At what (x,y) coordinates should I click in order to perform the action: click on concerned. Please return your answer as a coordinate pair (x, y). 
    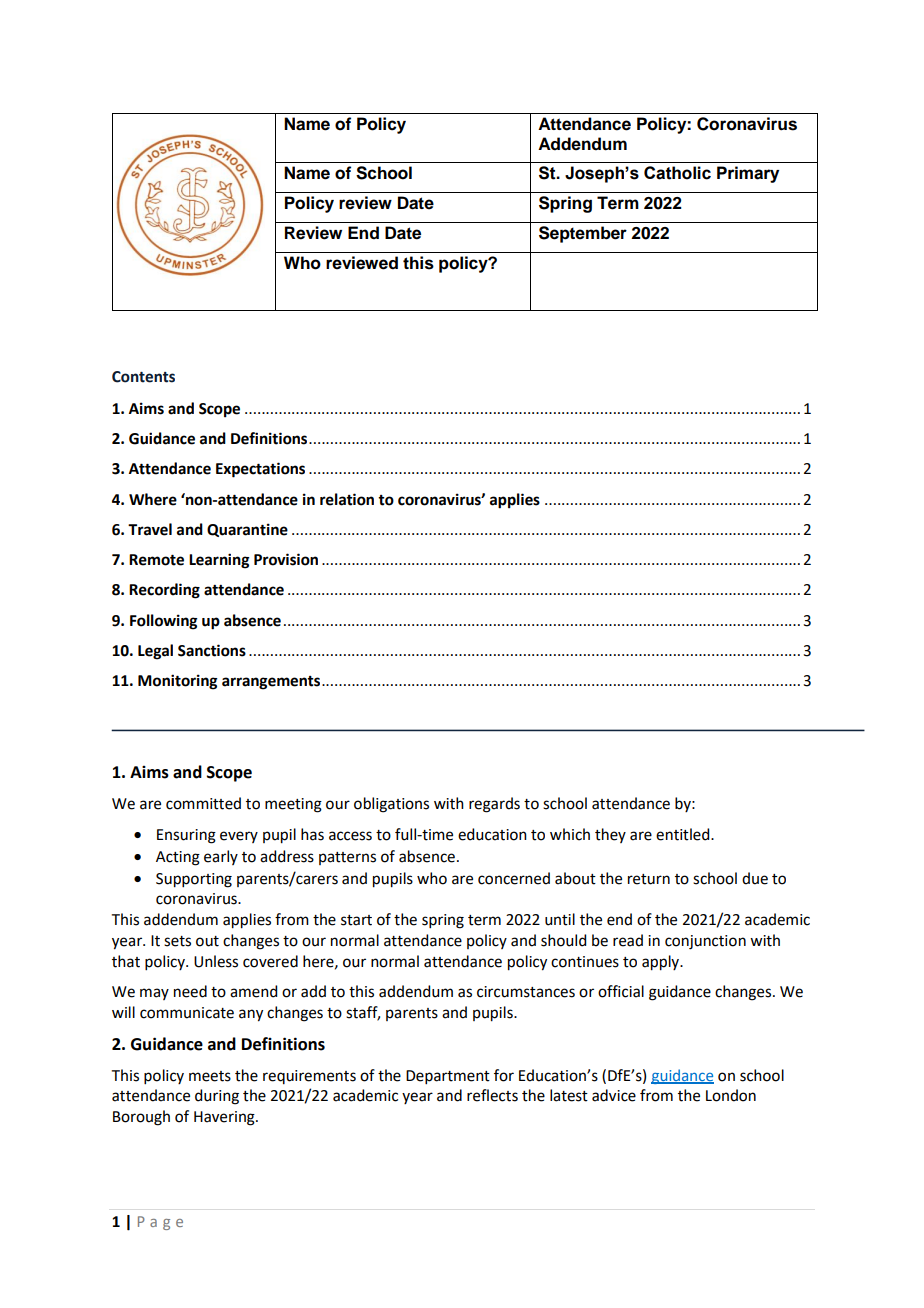
    Looking at the image, I should click on (514, 878).
